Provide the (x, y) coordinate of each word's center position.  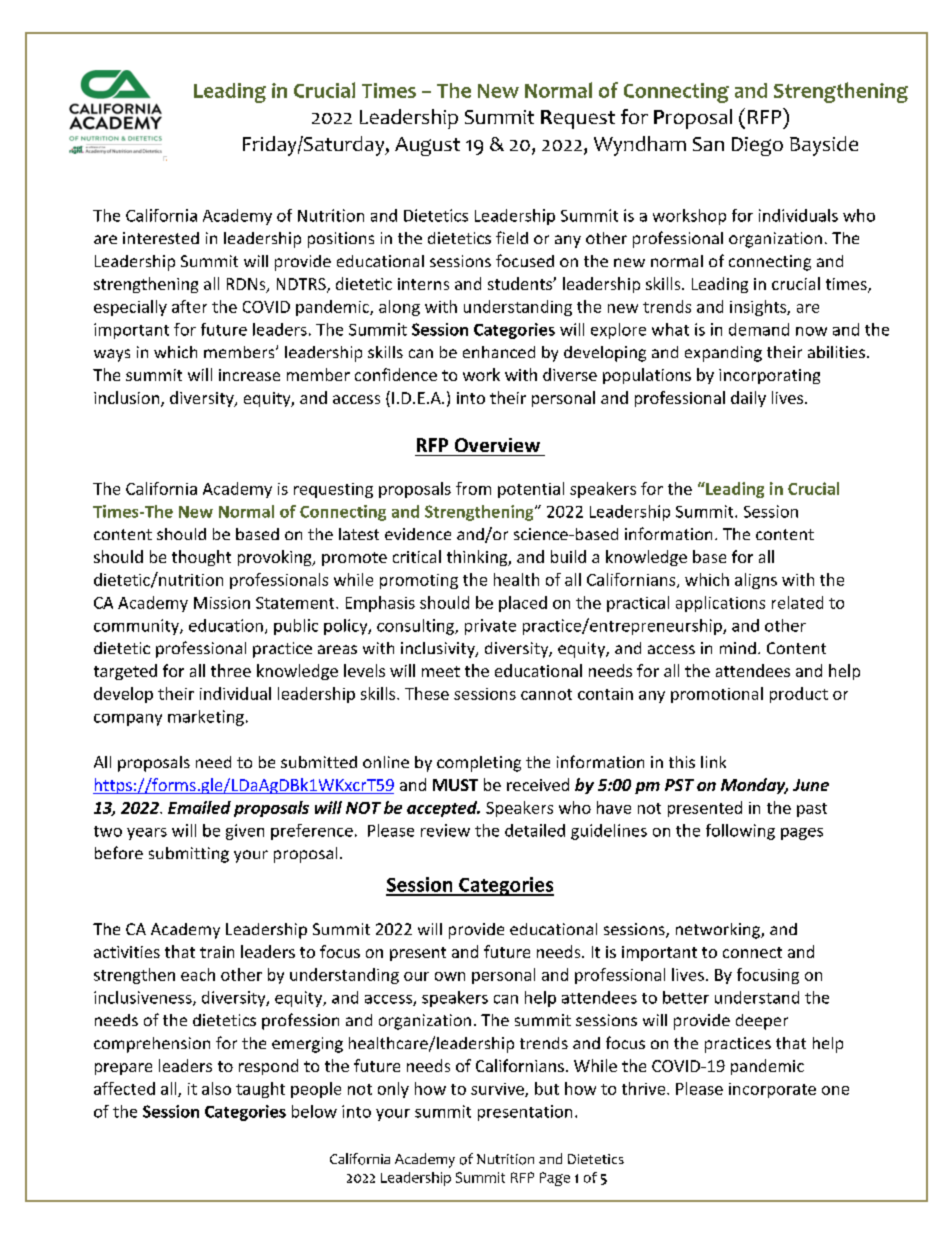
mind (738, 648)
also (216, 1088)
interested (161, 238)
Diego (757, 146)
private (490, 627)
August (427, 146)
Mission (222, 603)
